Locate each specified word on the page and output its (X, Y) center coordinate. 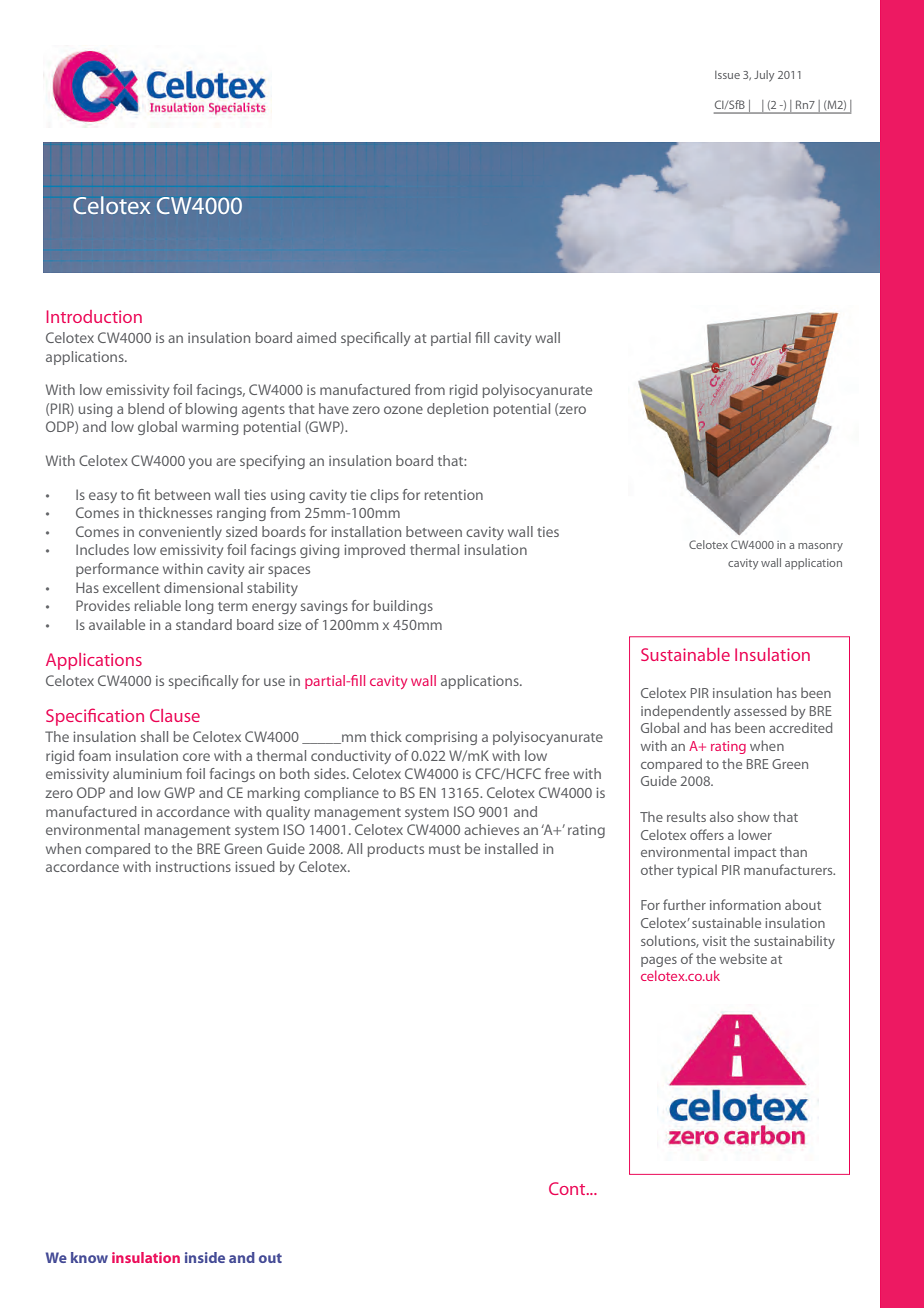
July (764, 76)
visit (715, 941)
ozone (403, 410)
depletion (457, 410)
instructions (193, 866)
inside (205, 1257)
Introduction (94, 316)
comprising (441, 738)
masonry (820, 547)
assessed (760, 710)
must (445, 849)
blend (146, 408)
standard (204, 624)
